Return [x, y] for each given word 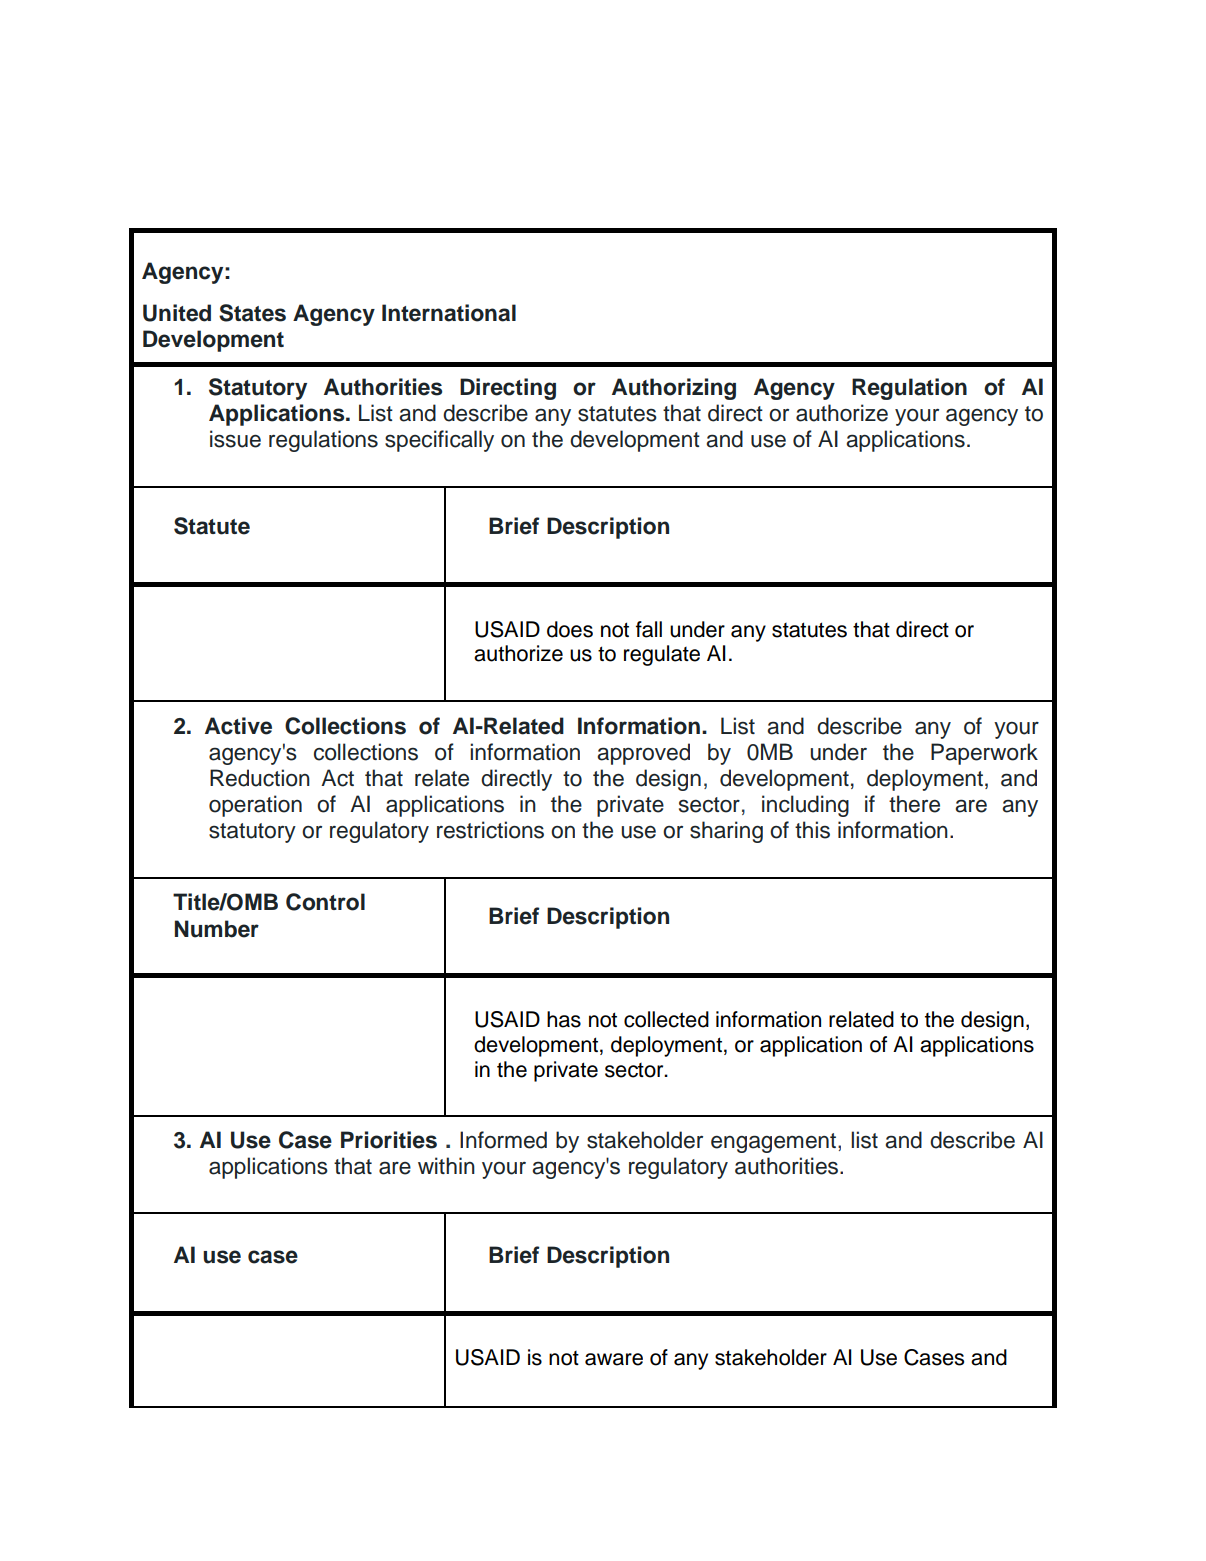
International [449, 313]
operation [255, 806]
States [252, 313]
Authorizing [674, 389]
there [914, 804]
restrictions [490, 830]
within [446, 1165]
